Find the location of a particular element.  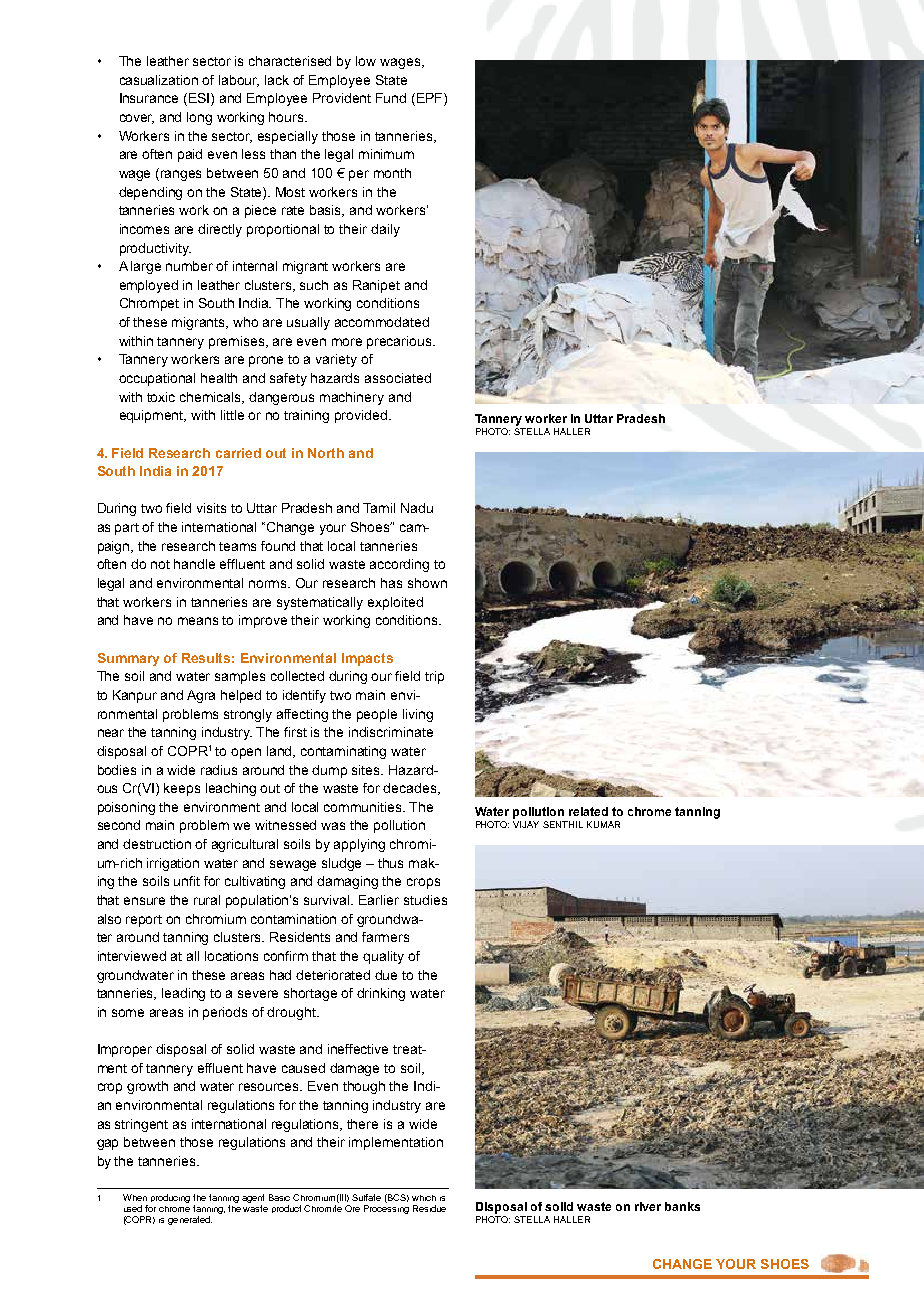

means is located at coordinates (198, 621).
